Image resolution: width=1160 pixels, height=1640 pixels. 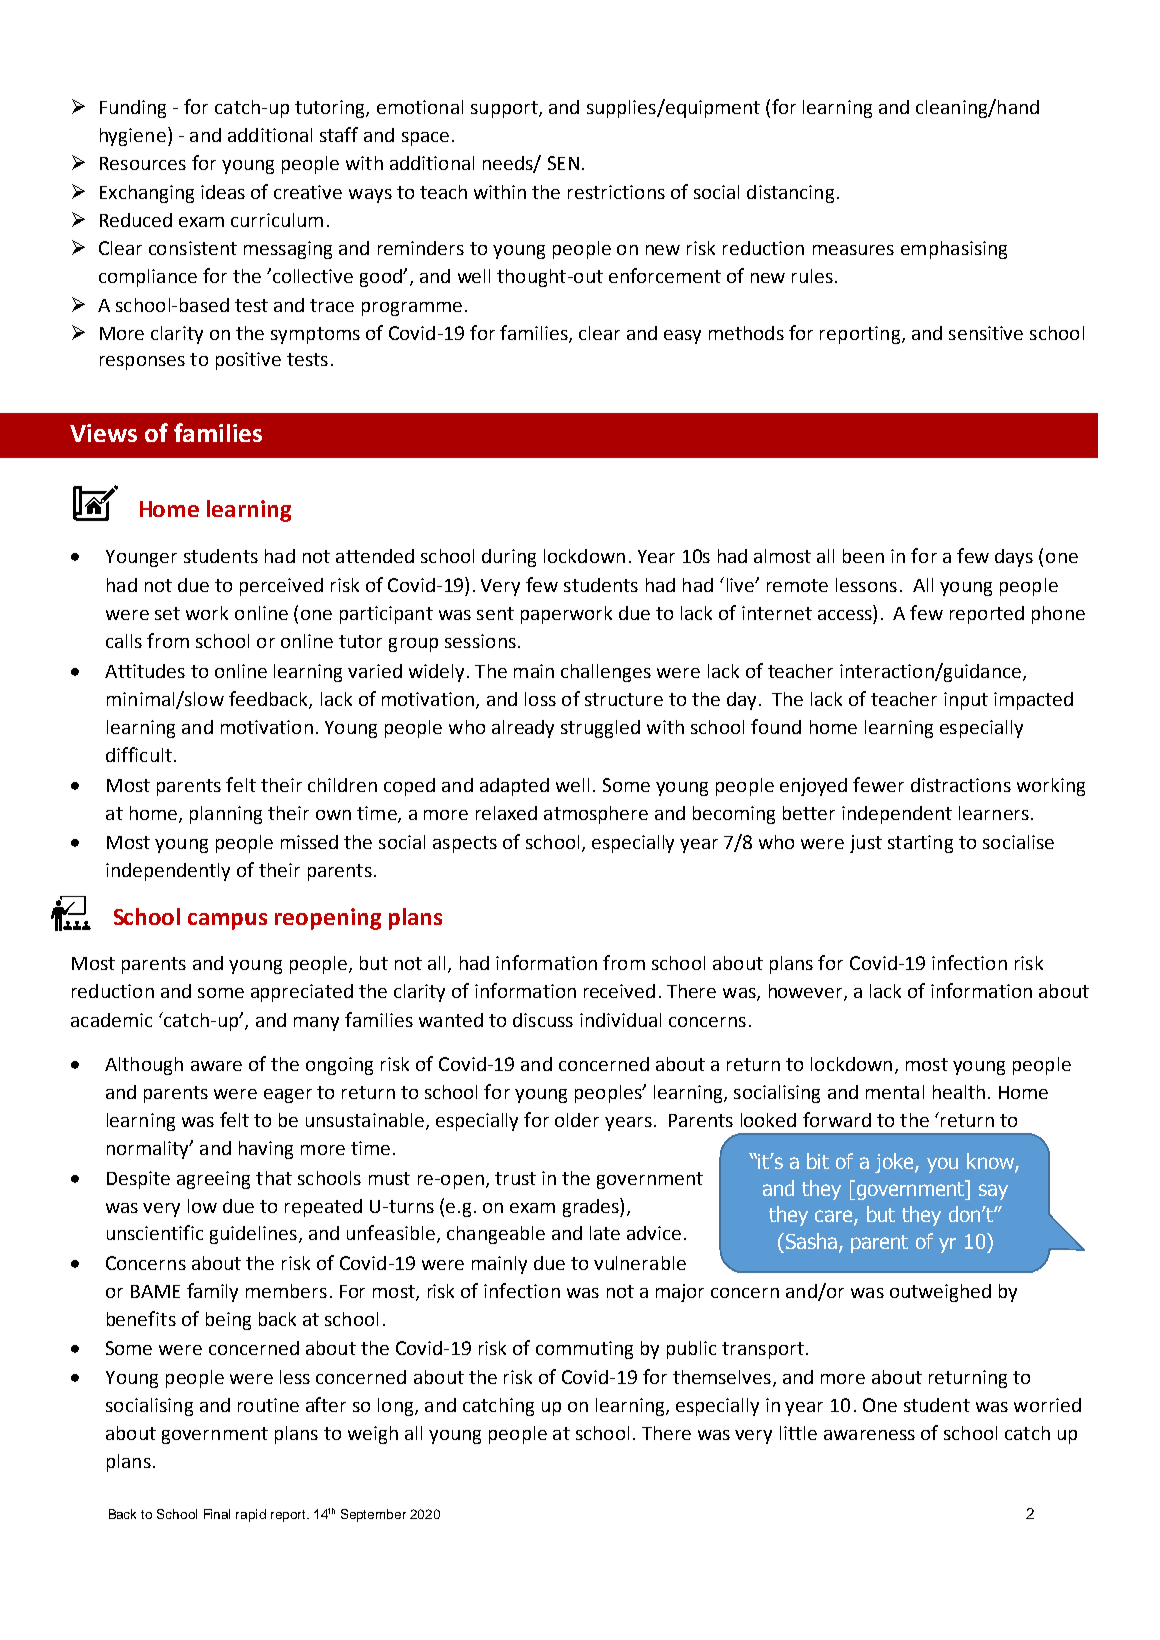 I want to click on Final, so click(x=217, y=1514).
